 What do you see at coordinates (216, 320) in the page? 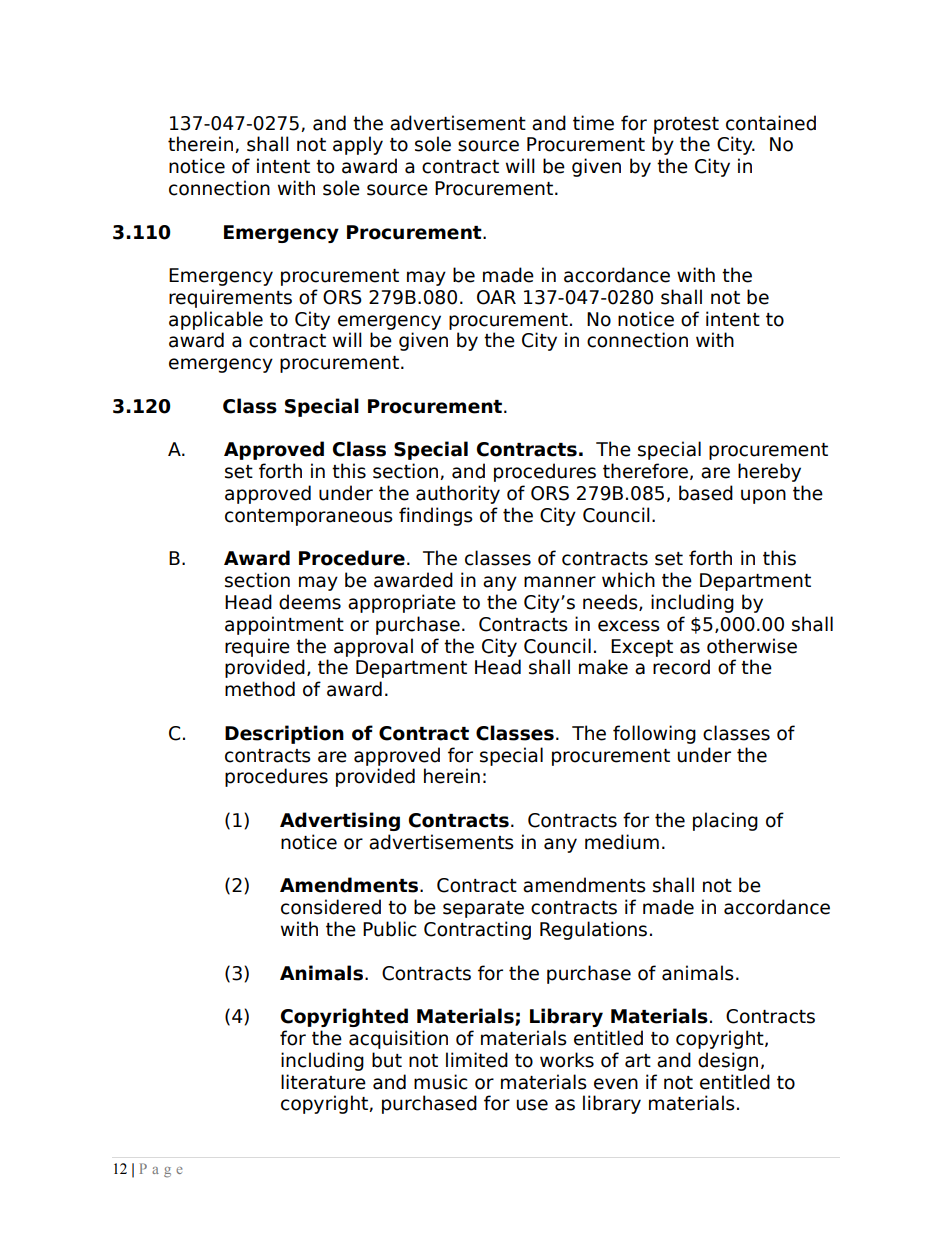
I see `applicable` at bounding box center [216, 320].
